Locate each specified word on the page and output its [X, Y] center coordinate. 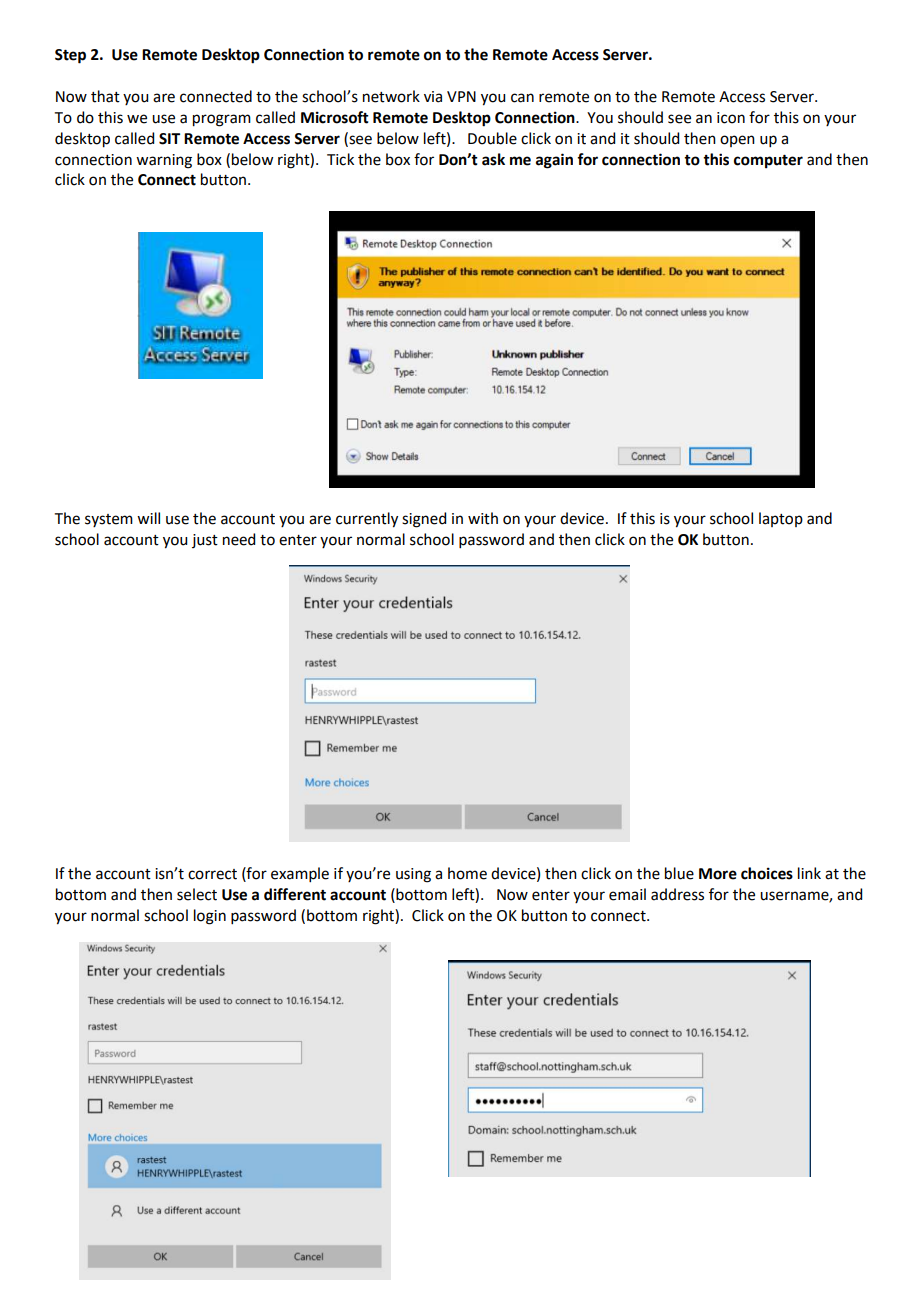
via [433, 97]
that [105, 96]
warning [164, 161]
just [205, 541]
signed [424, 520]
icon [731, 118]
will [148, 518]
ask [493, 159]
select [197, 894]
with [483, 518]
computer [768, 162]
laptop [781, 519]
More [718, 874]
